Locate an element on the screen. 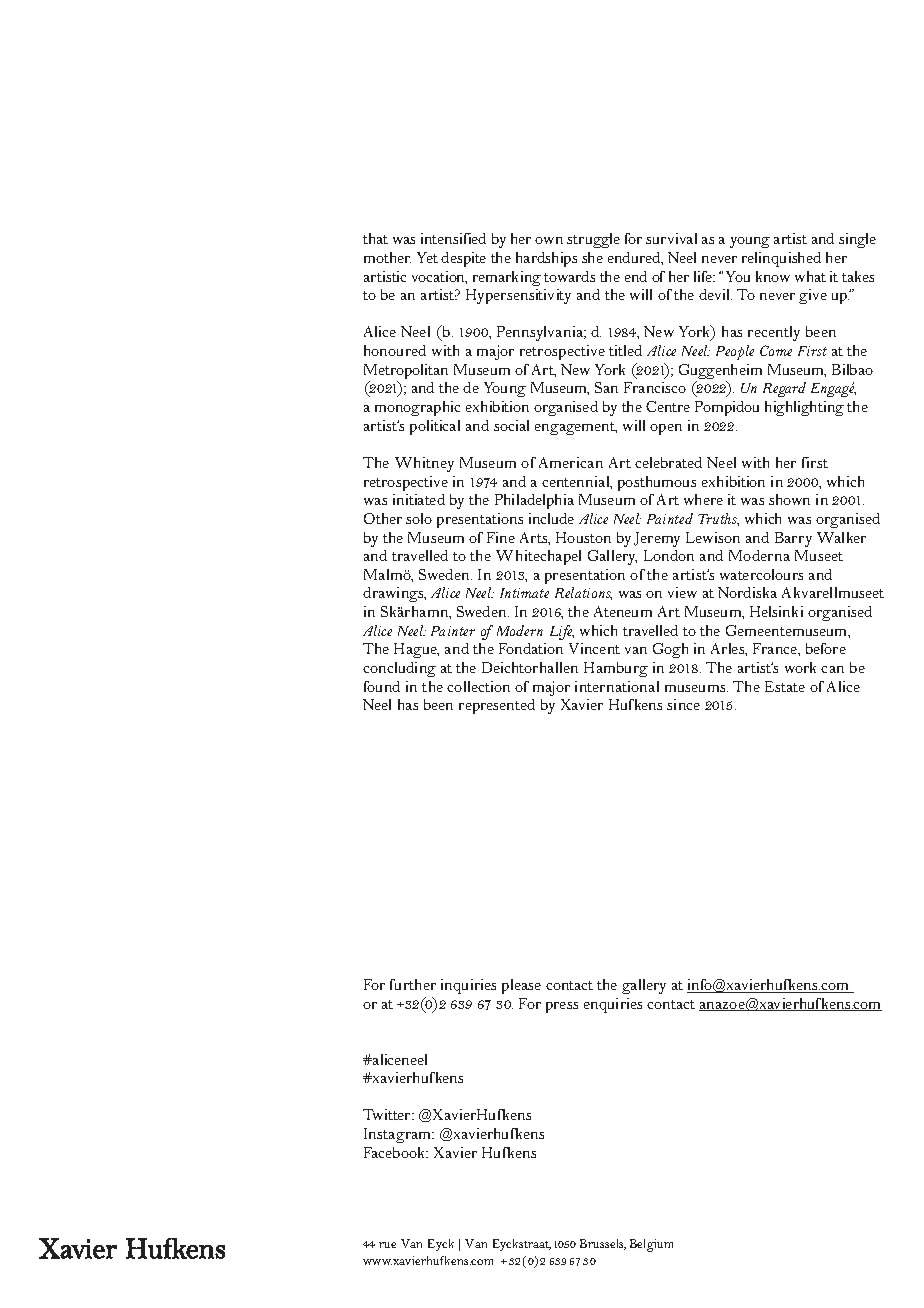 The image size is (924, 1308). Belgium is located at coordinates (651, 1245).
